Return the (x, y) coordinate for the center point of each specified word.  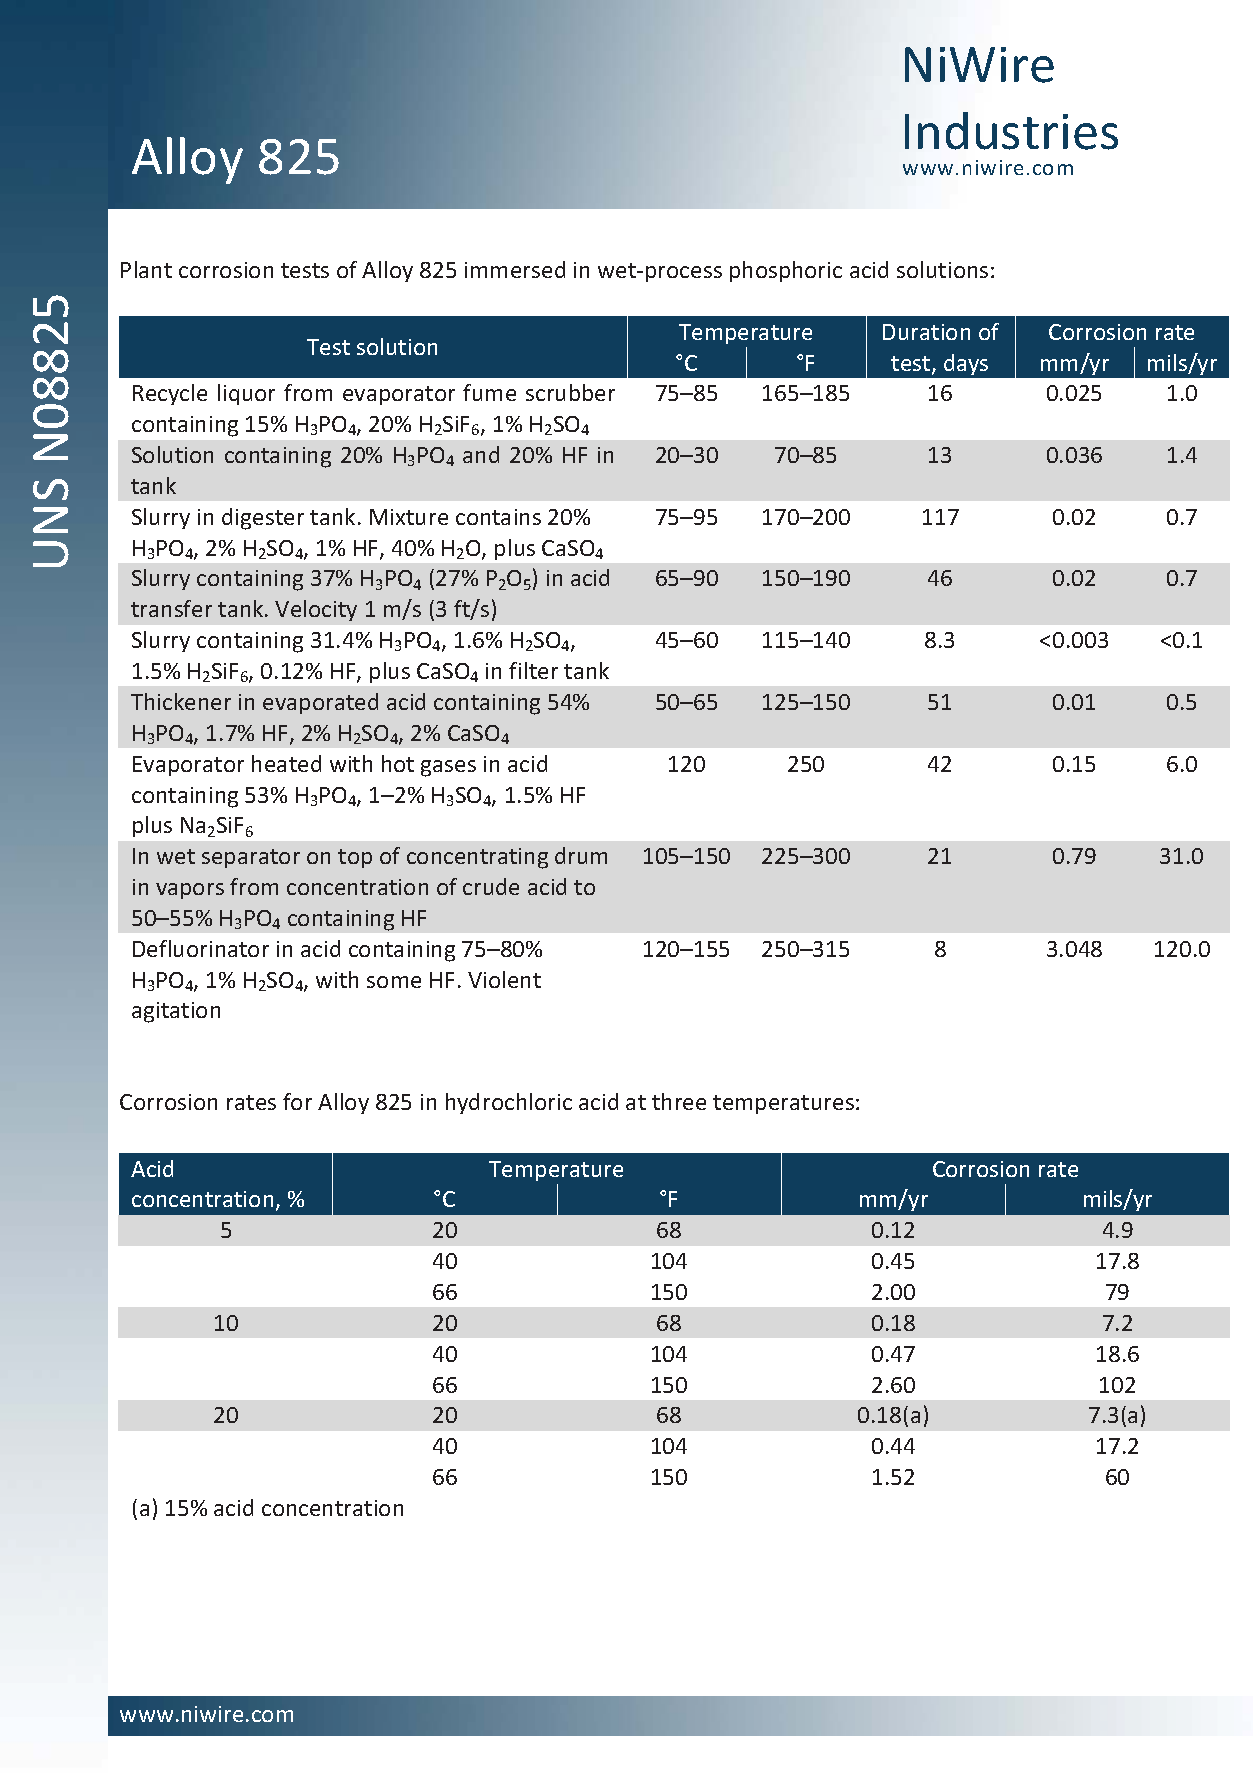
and (481, 454)
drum (581, 855)
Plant (146, 269)
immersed (515, 269)
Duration (926, 332)
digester (263, 519)
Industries (1011, 131)
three (679, 1101)
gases (448, 768)
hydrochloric (509, 1103)
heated (286, 763)
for (297, 1101)
